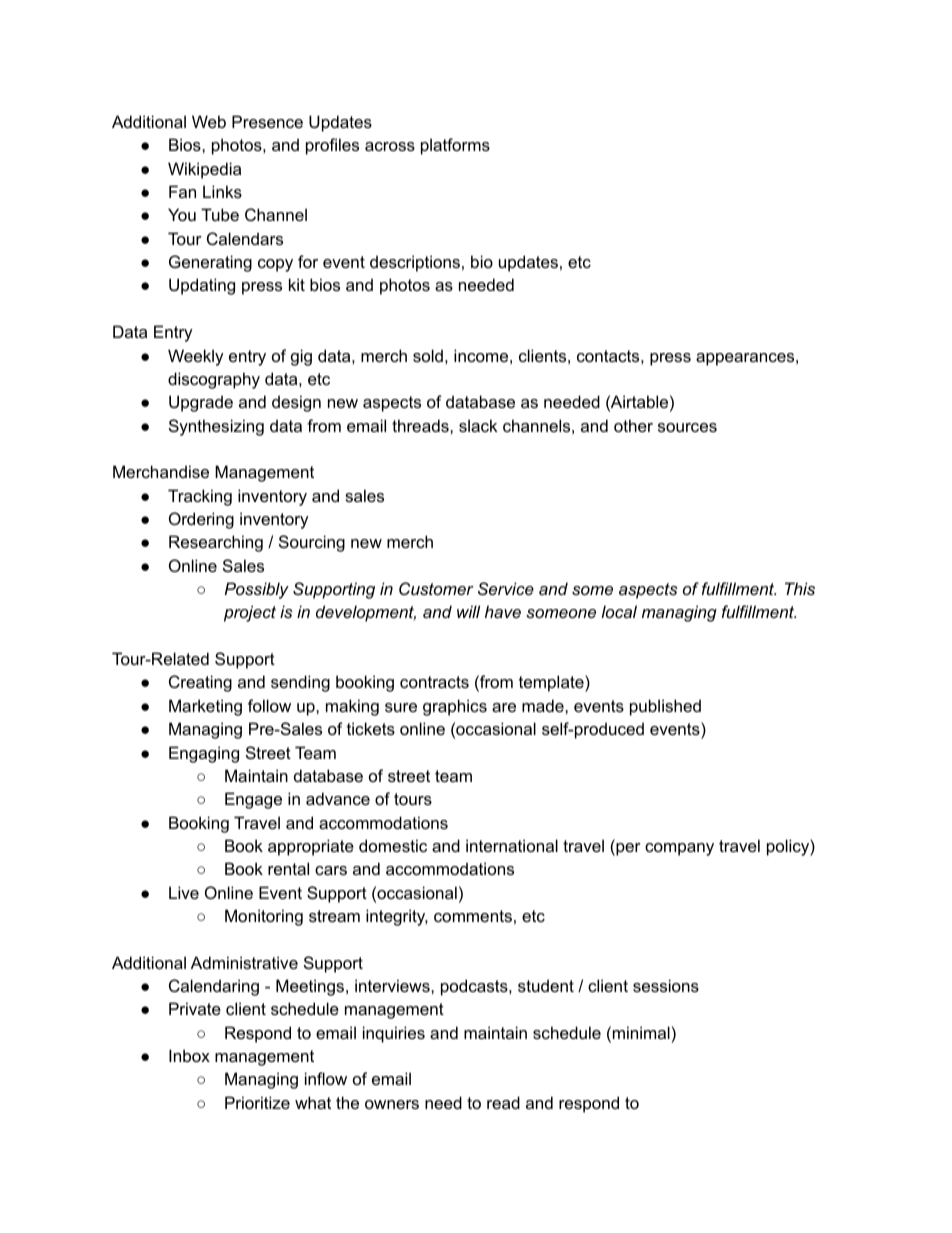  What do you see at coordinates (455, 146) in the page?
I see `platforms` at bounding box center [455, 146].
